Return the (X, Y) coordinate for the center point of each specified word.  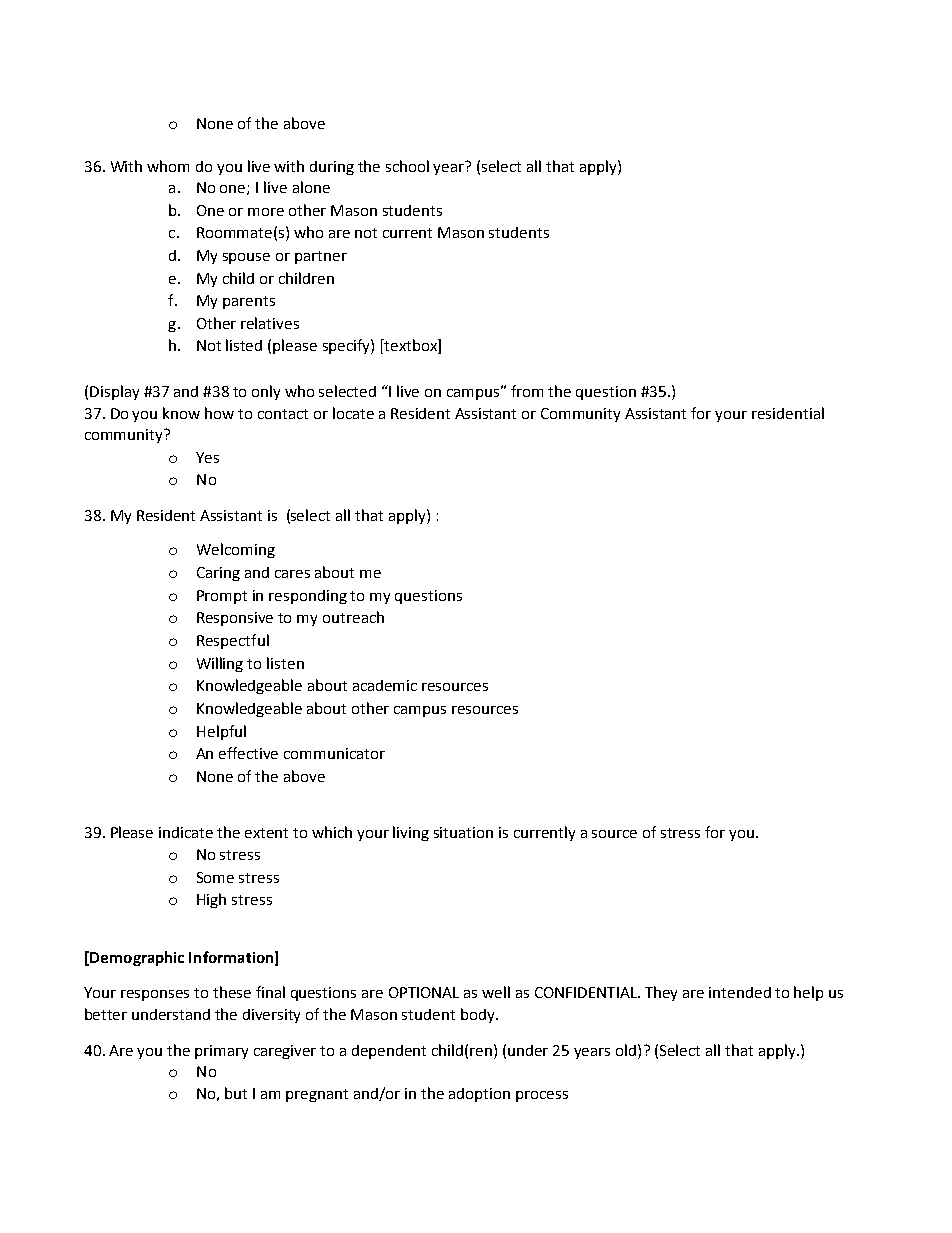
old (627, 1050)
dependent (389, 1052)
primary (221, 1052)
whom (168, 166)
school (407, 166)
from (527, 391)
